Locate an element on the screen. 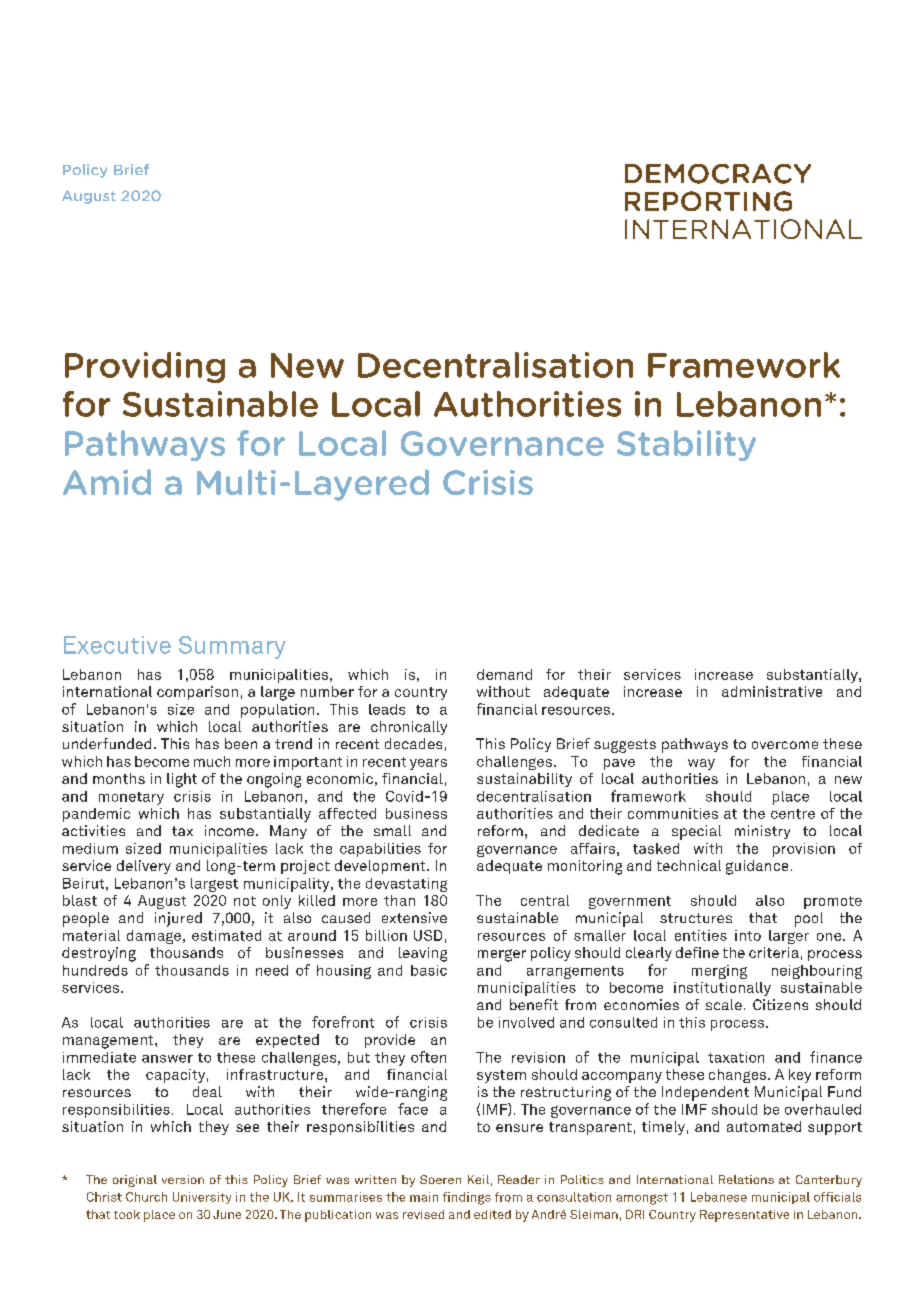 This screenshot has width=924, height=1315. into is located at coordinates (748, 935).
